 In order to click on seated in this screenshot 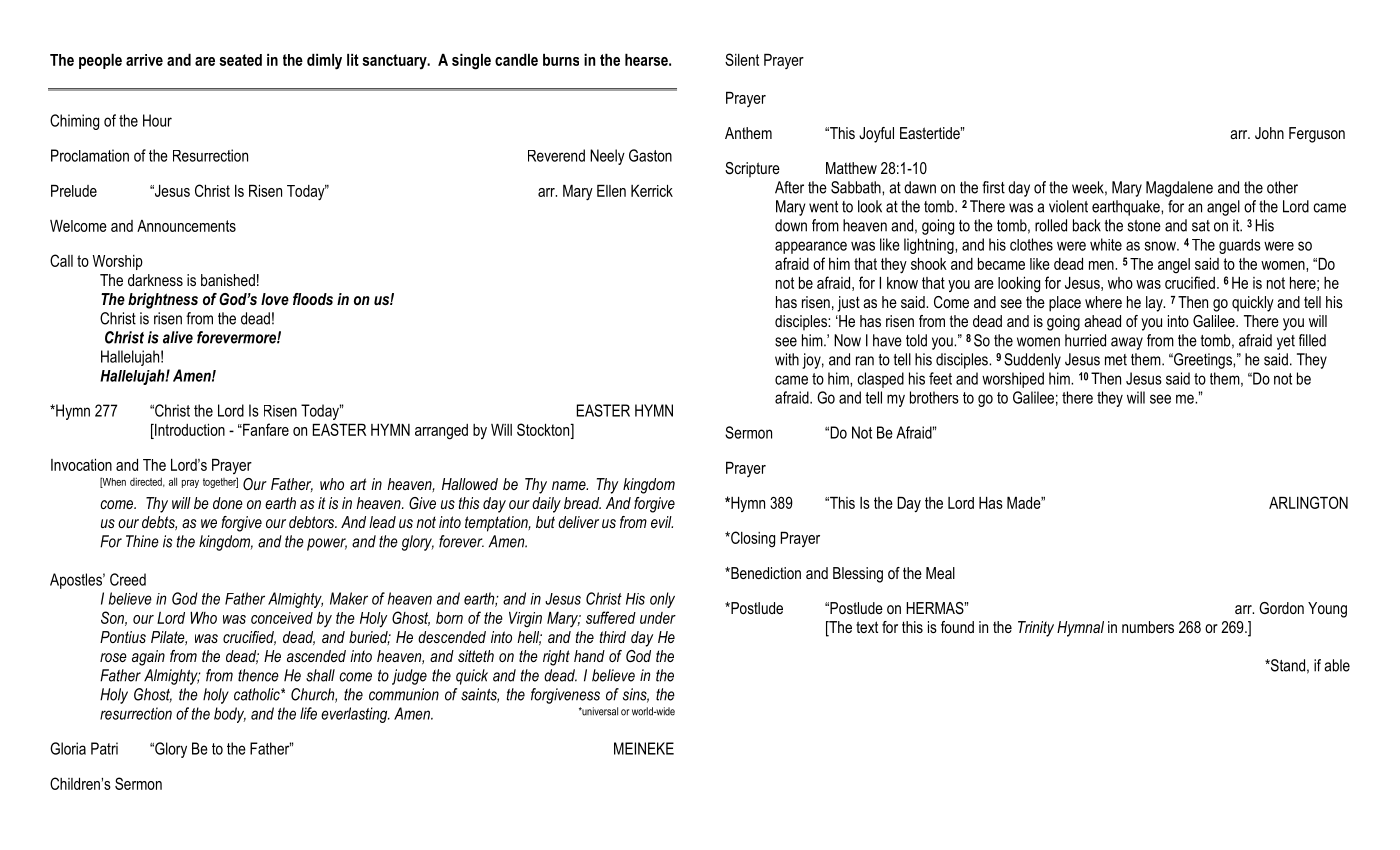, I will do `click(240, 60)`.
